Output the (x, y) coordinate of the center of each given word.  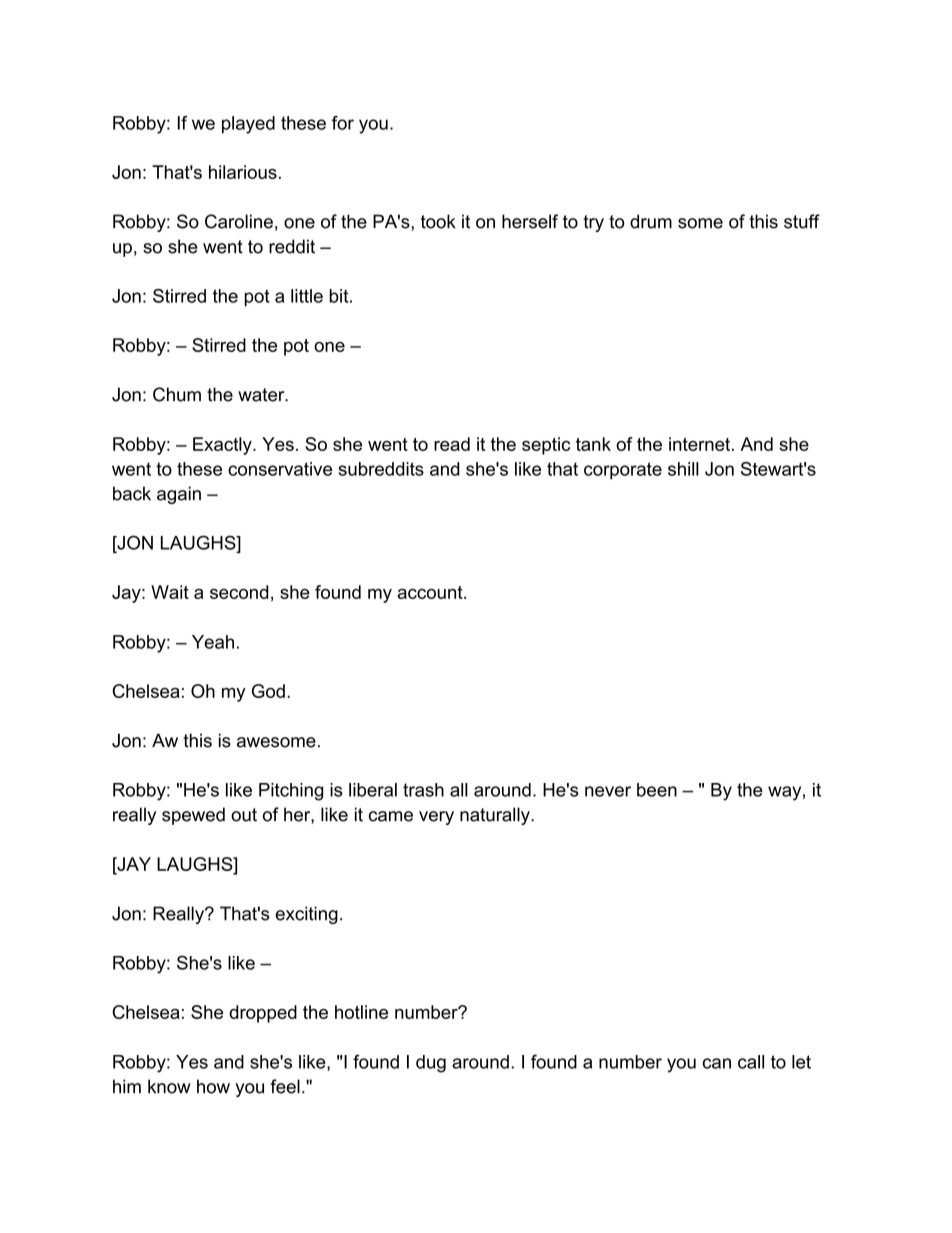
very (436, 818)
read (452, 444)
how (213, 1086)
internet (701, 444)
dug (431, 1064)
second (239, 592)
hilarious (243, 172)
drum (651, 221)
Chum (177, 394)
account (431, 592)
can (717, 1063)
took (438, 221)
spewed (193, 816)
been (657, 790)
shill (683, 469)
